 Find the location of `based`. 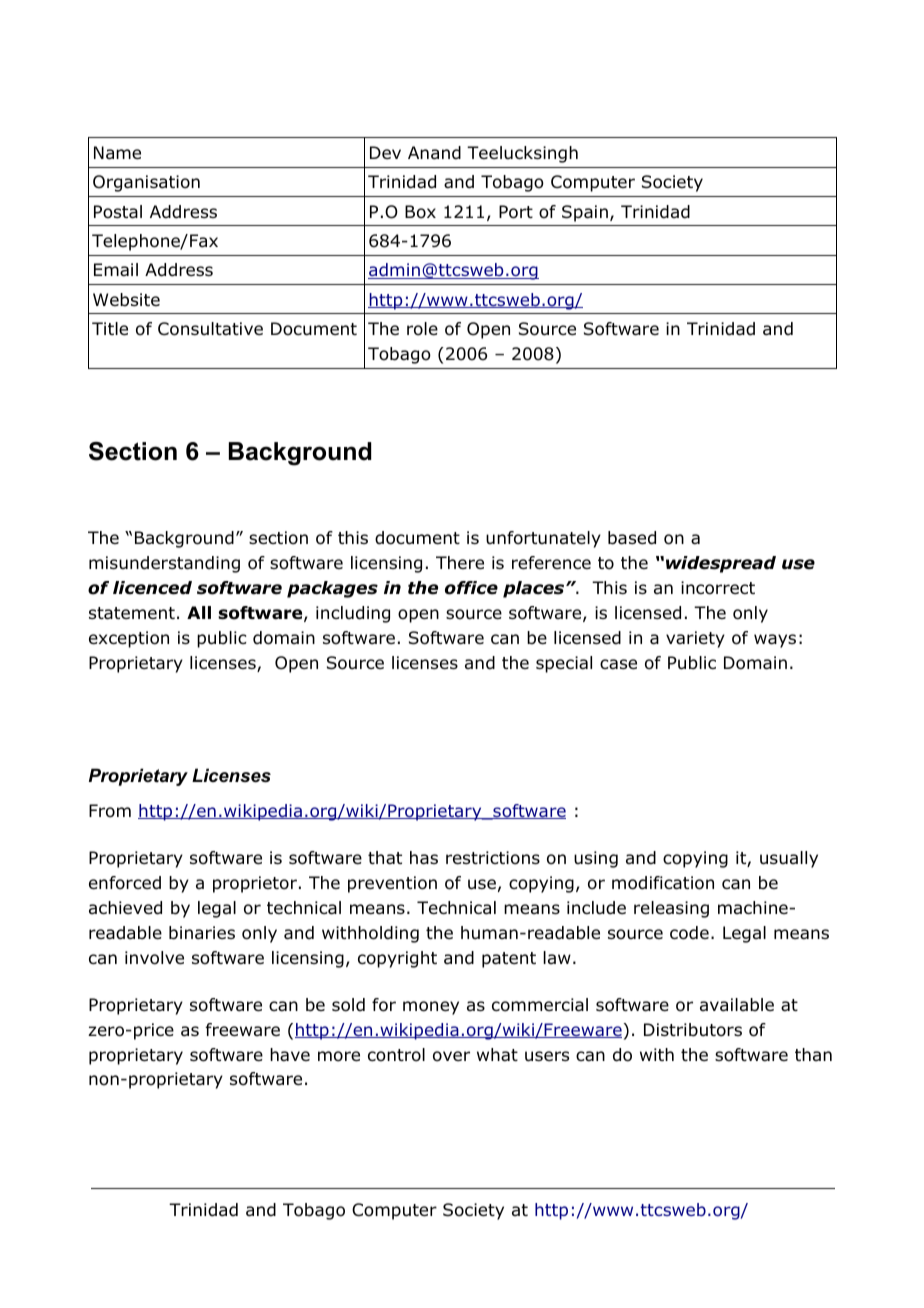

based is located at coordinates (632, 538).
